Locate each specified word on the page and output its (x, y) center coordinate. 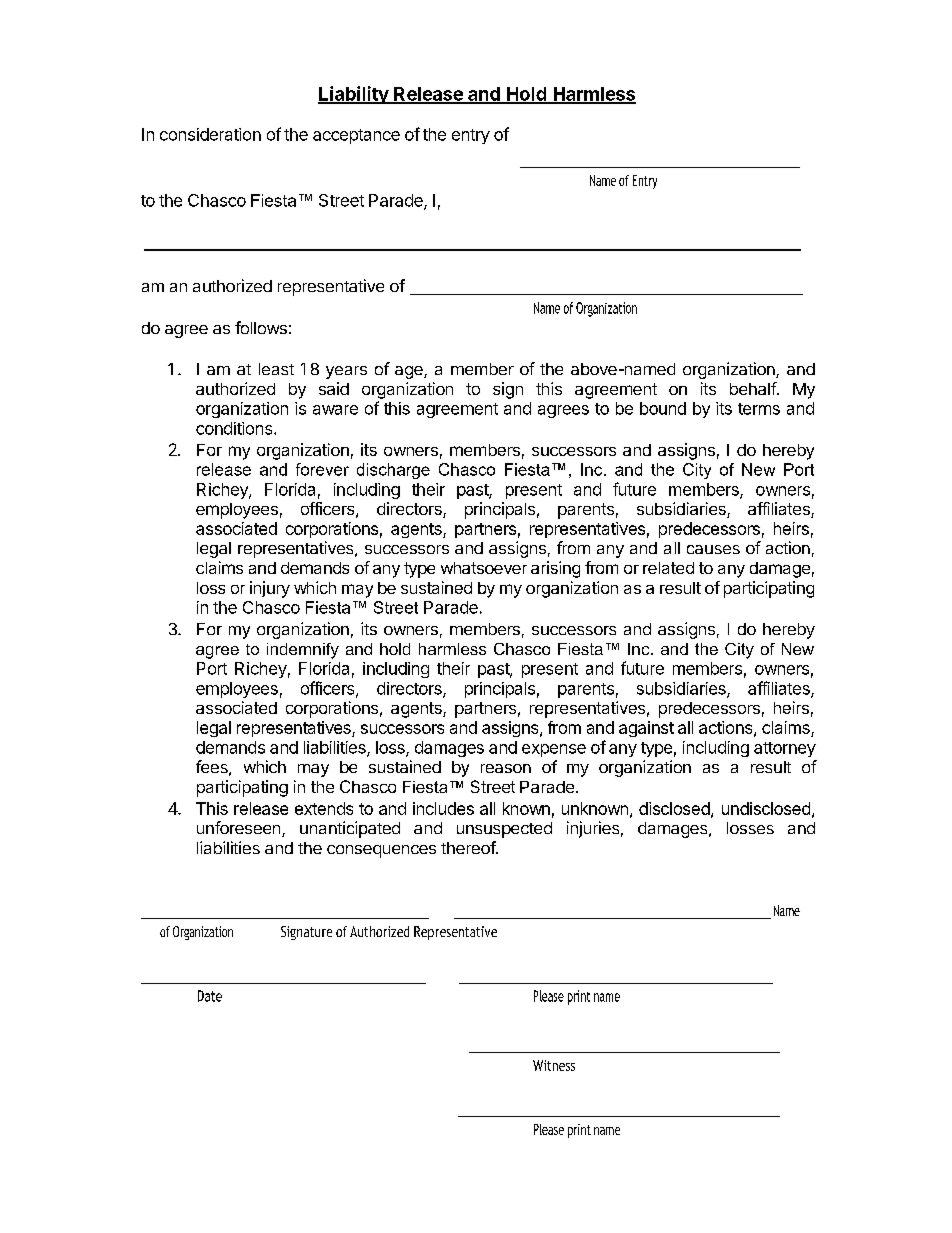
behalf (754, 388)
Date (210, 996)
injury (270, 589)
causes (713, 549)
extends (324, 808)
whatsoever (484, 568)
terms (759, 409)
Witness (554, 1065)
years (346, 372)
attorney (785, 749)
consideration (210, 134)
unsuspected (504, 830)
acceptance (356, 136)
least (276, 369)
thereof (469, 847)
